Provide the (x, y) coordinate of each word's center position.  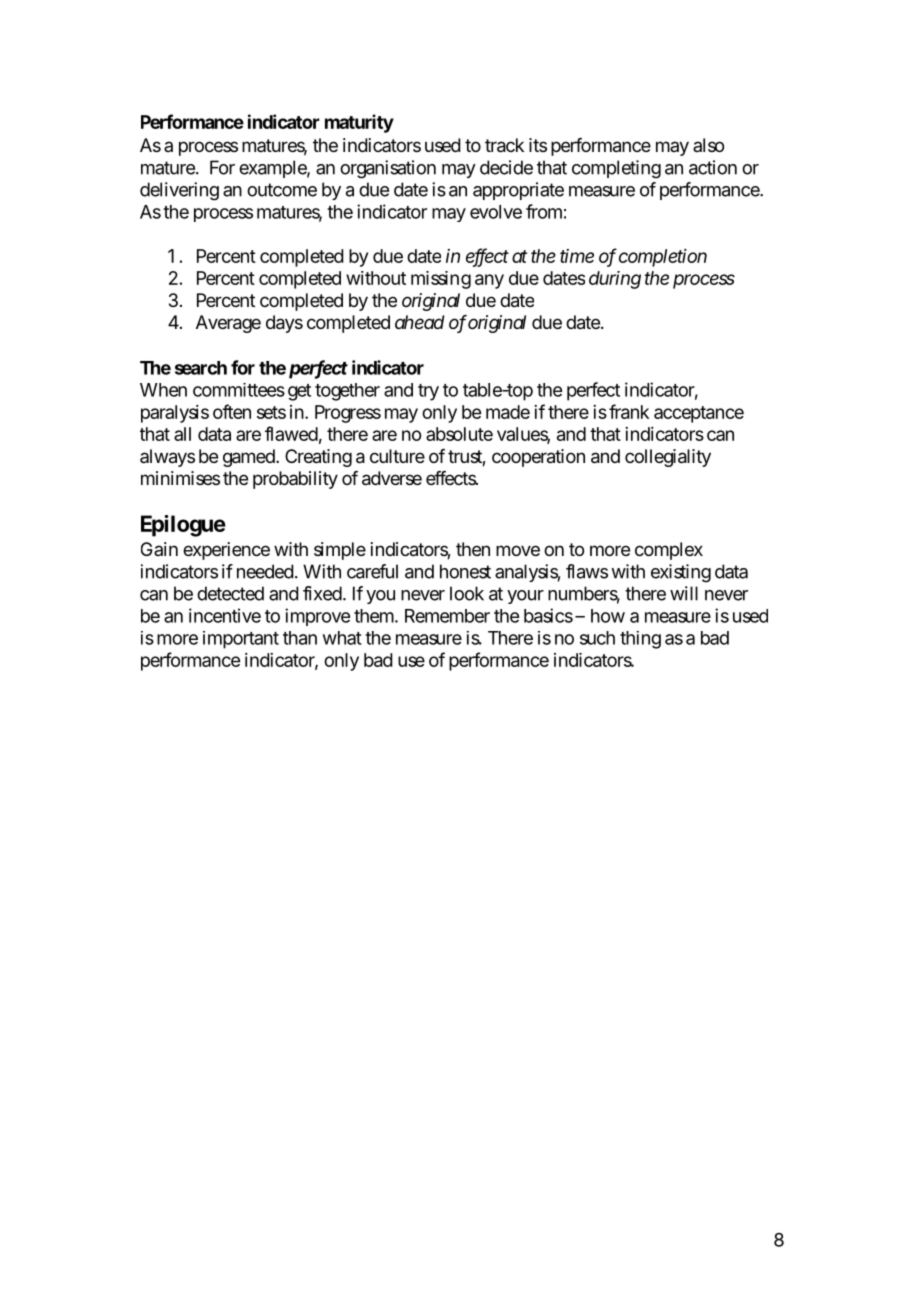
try (428, 392)
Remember (447, 616)
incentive (225, 615)
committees (239, 390)
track (504, 145)
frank (629, 411)
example (274, 169)
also (708, 145)
